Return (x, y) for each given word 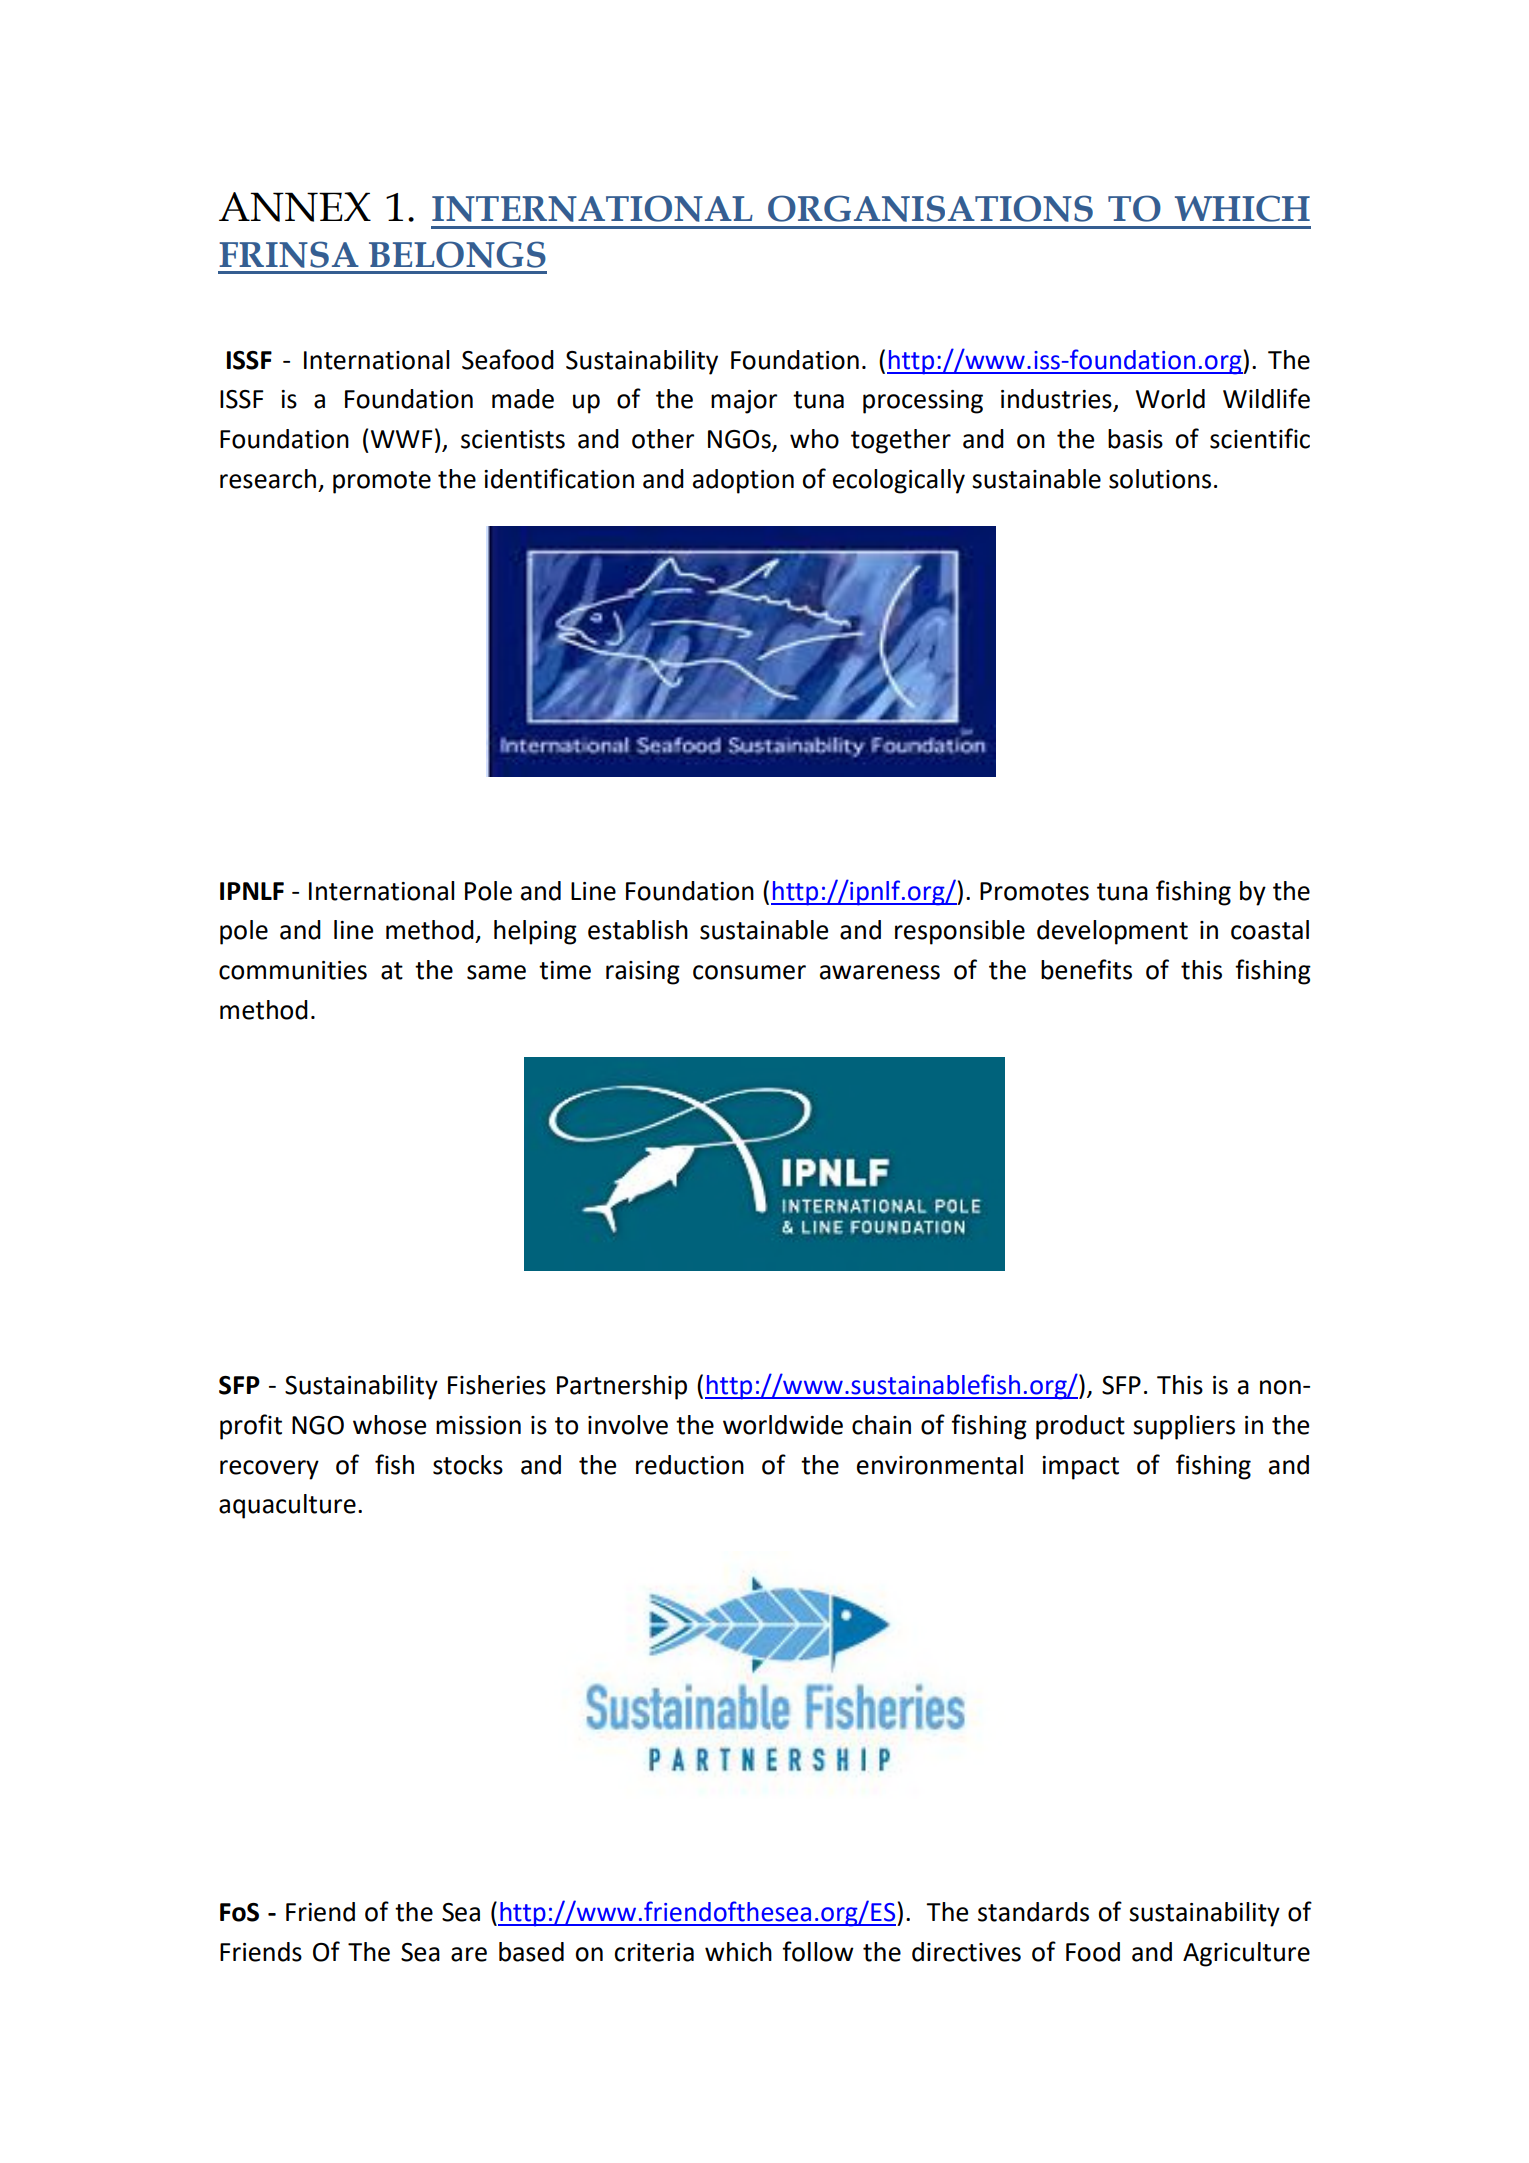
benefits (1086, 969)
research (268, 479)
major (744, 402)
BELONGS (457, 254)
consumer (749, 972)
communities (293, 970)
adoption (743, 481)
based (531, 1952)
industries (1057, 400)
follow (818, 1951)
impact (1080, 1468)
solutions (1160, 479)
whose (389, 1425)
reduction (690, 1465)
